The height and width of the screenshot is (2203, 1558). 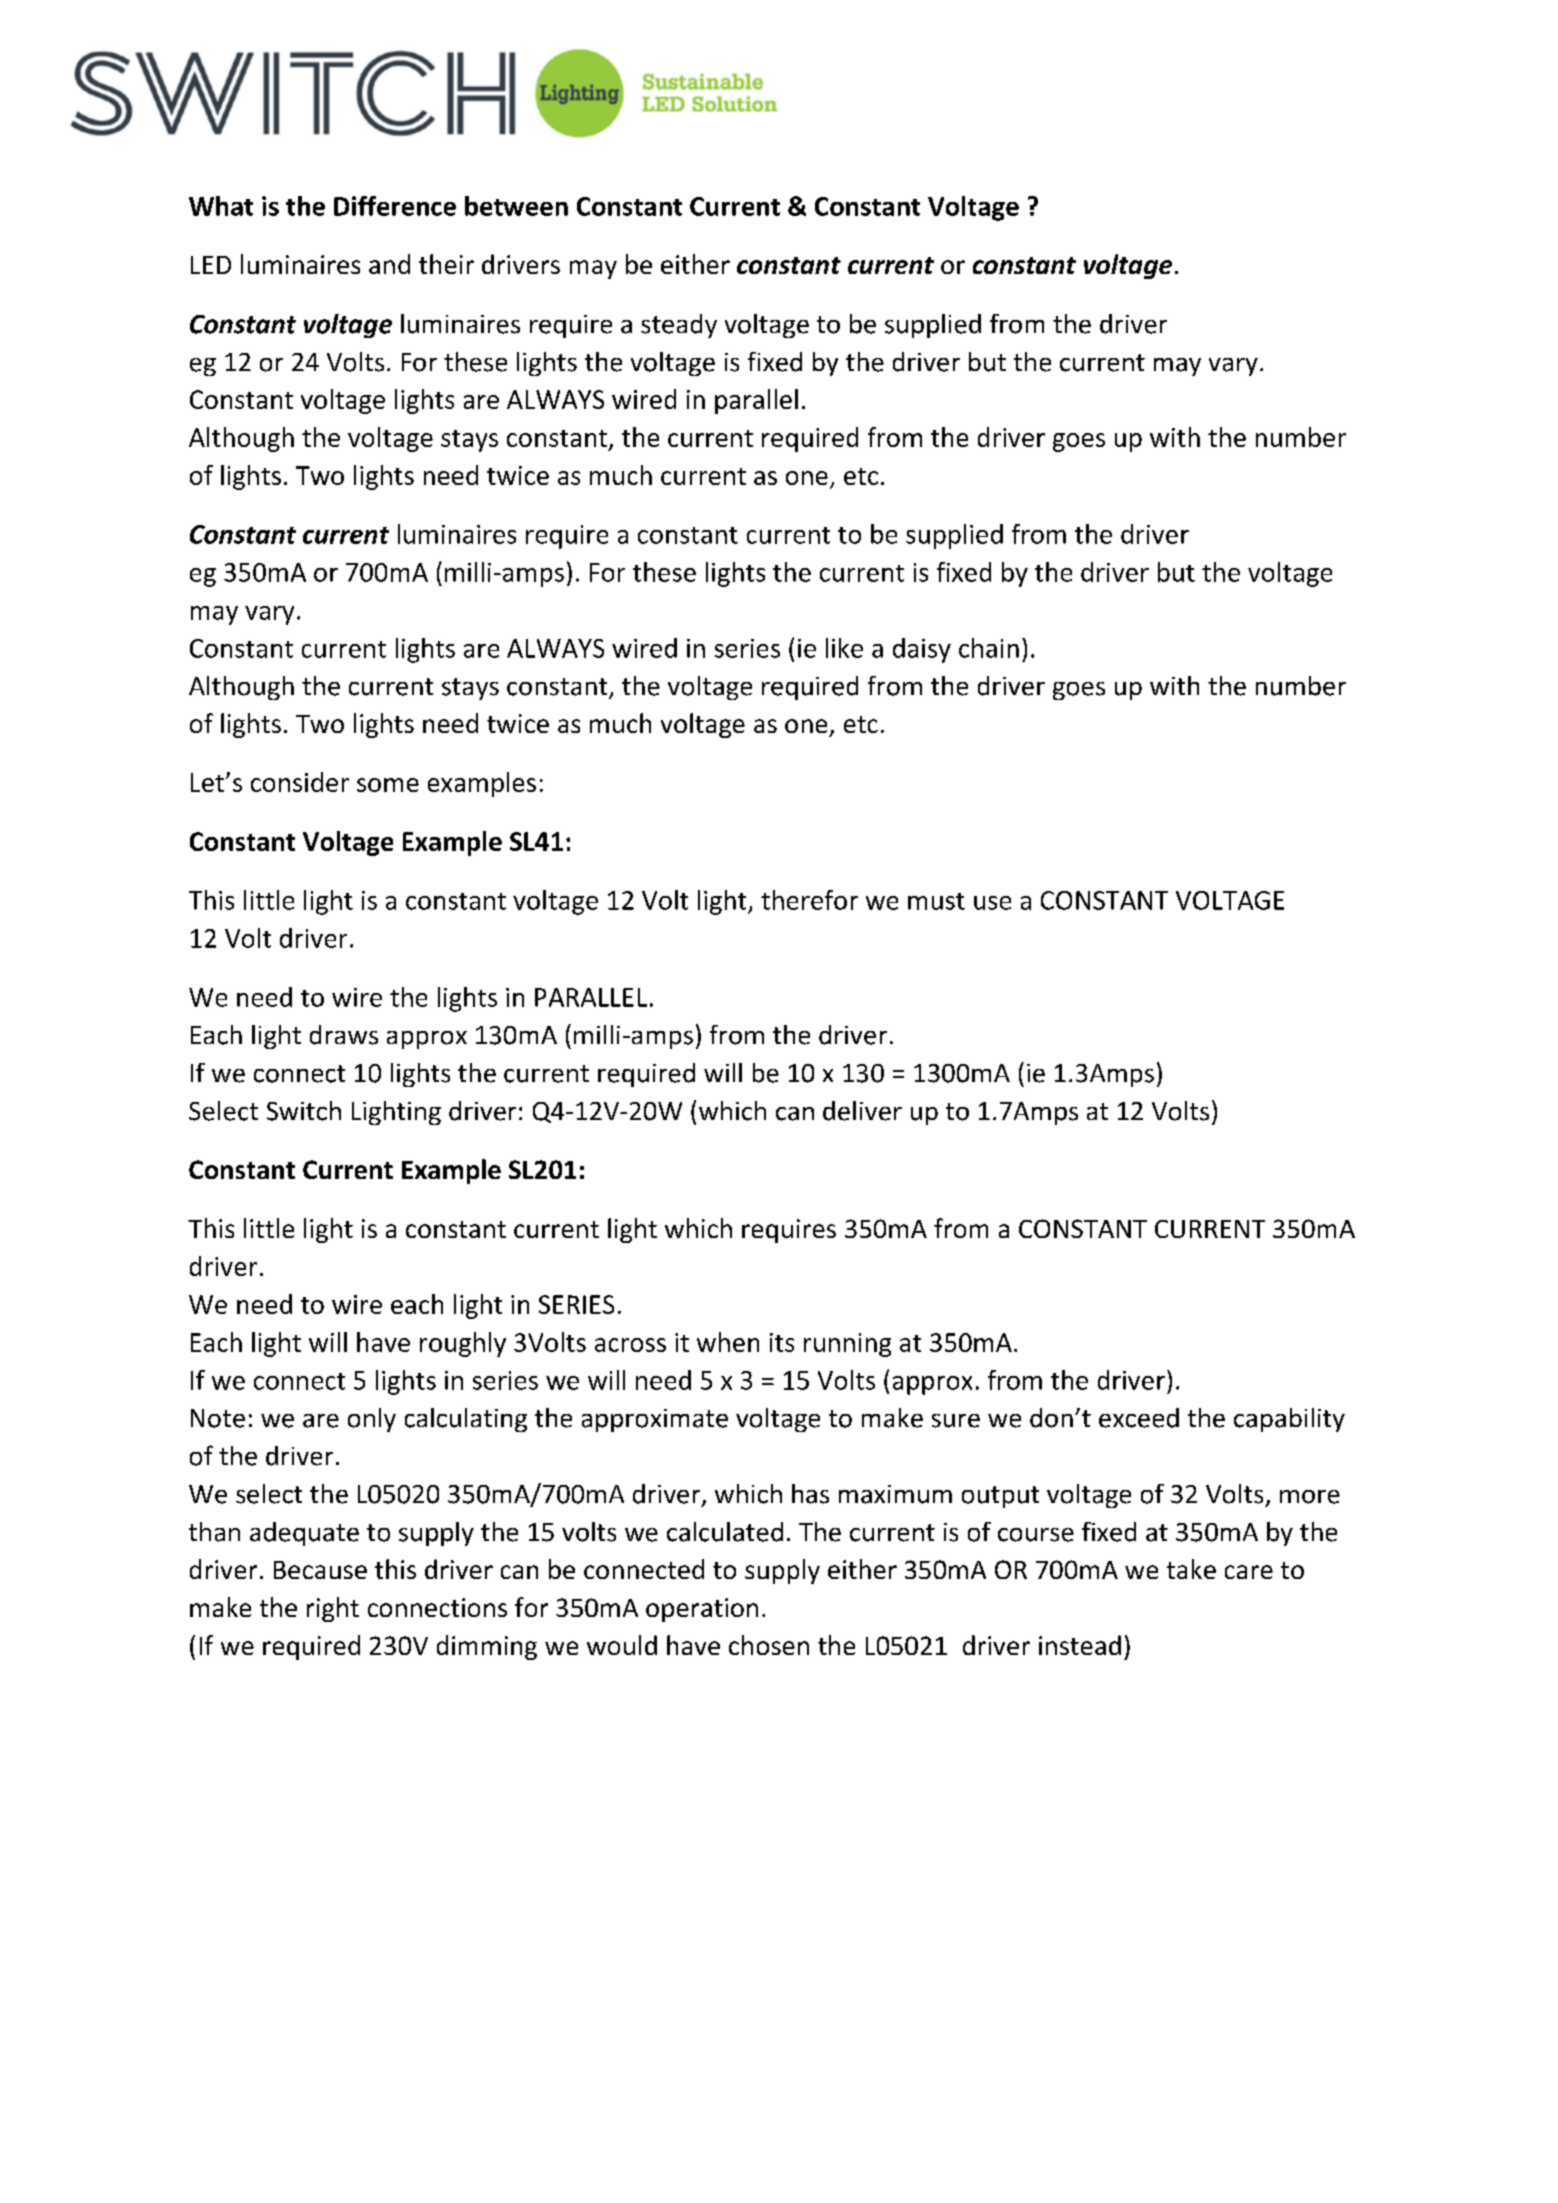 I want to click on must, so click(x=936, y=901).
